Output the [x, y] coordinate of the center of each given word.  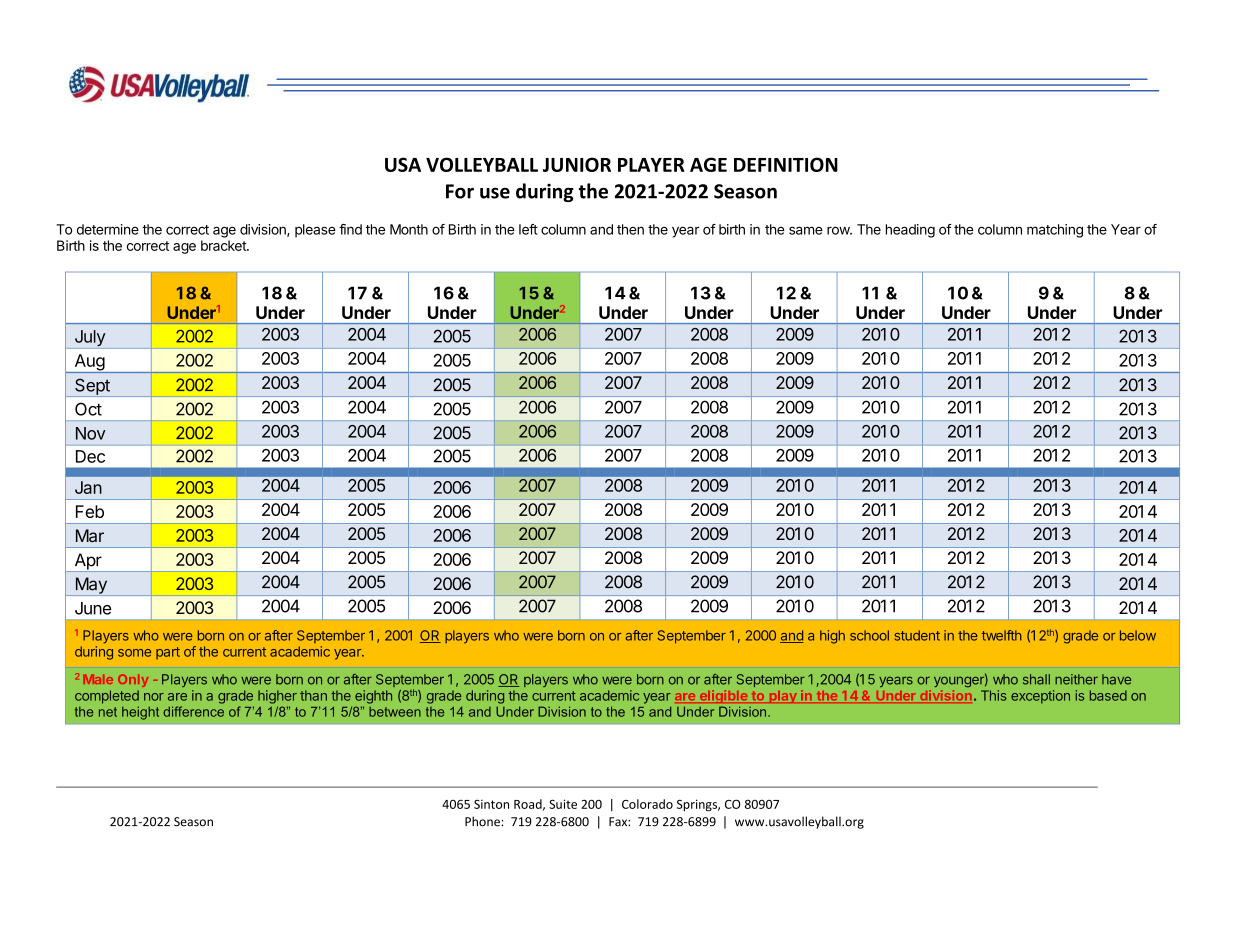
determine [108, 229]
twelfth [1002, 635]
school [869, 635]
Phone [482, 821]
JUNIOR [577, 164]
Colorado [647, 804]
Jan [88, 487]
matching [1055, 231]
